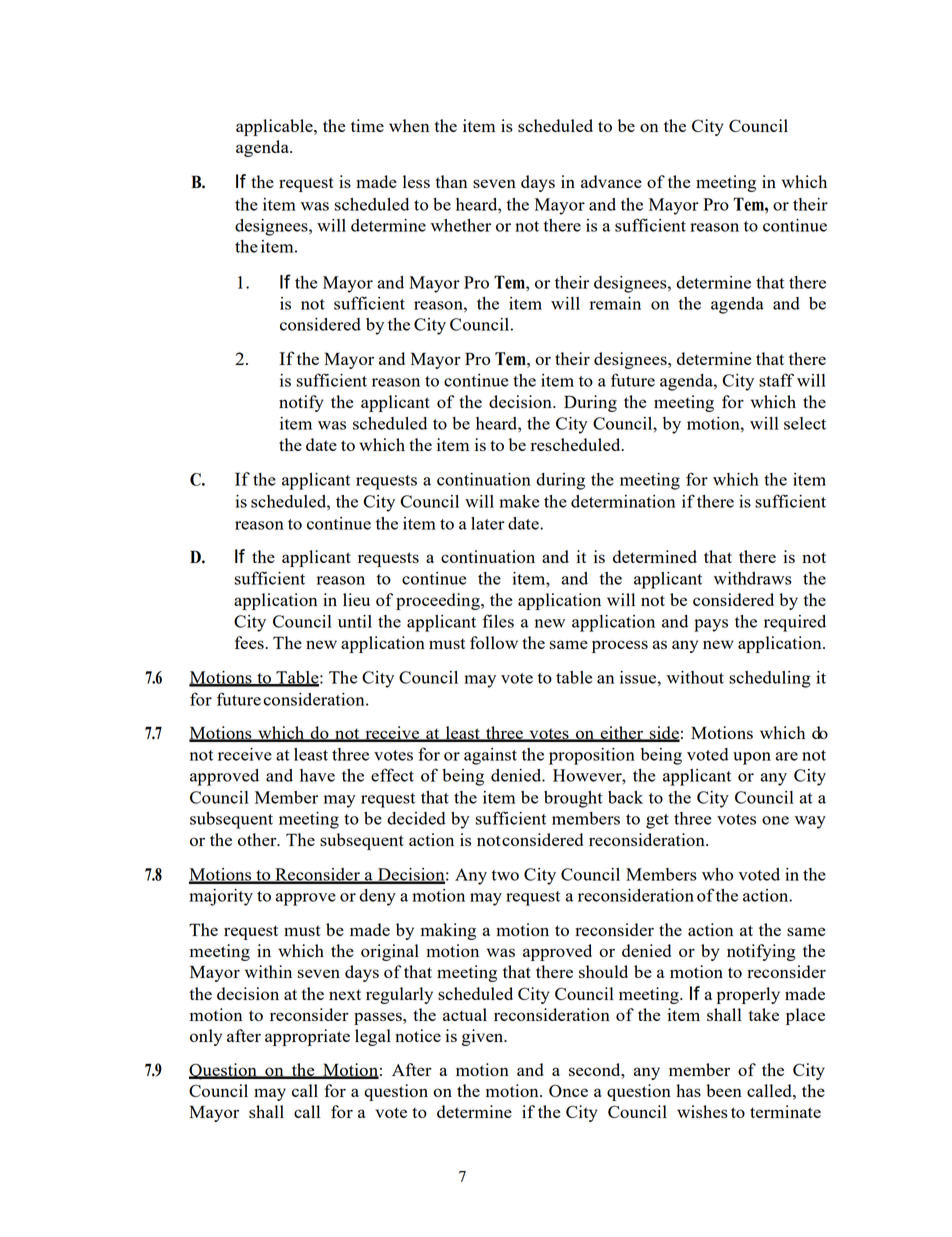 The width and height of the image is (952, 1237). What do you see at coordinates (307, 1037) in the image?
I see `appropriate` at bounding box center [307, 1037].
